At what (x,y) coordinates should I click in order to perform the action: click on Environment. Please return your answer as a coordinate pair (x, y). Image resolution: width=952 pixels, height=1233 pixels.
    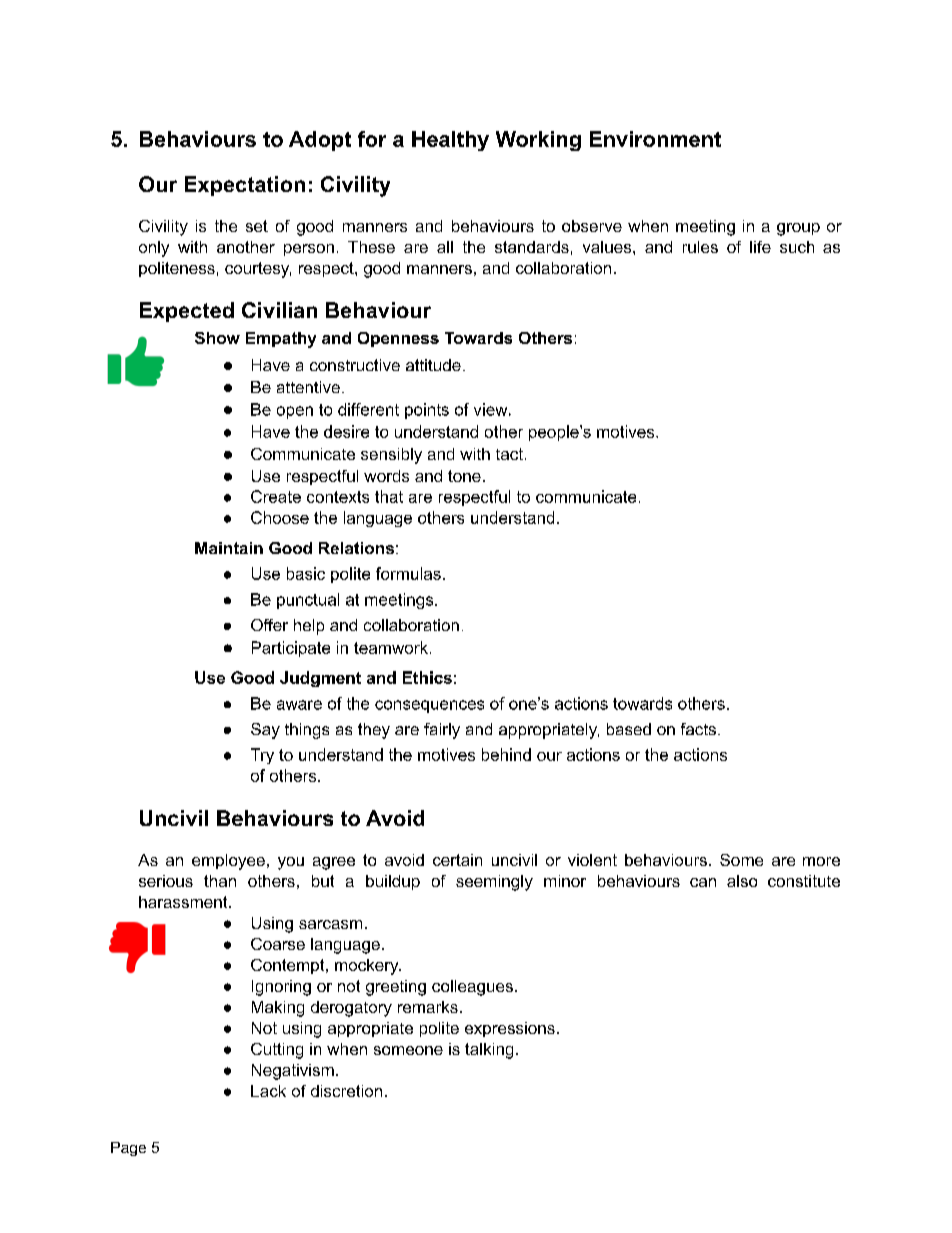
    Looking at the image, I should click on (655, 139).
